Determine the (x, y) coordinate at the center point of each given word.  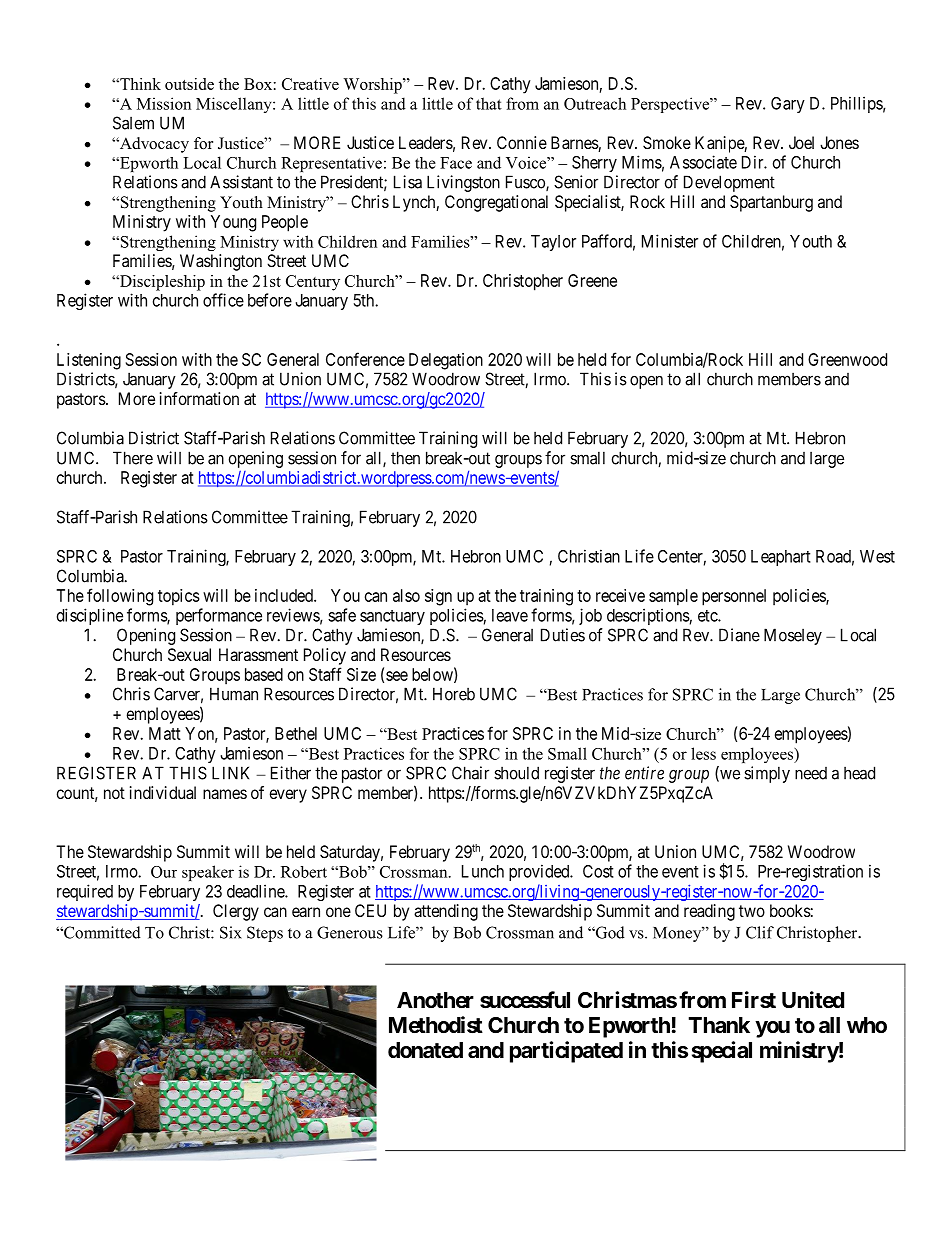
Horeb (454, 694)
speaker (208, 873)
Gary (788, 105)
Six (231, 932)
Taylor (553, 243)
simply (767, 774)
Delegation (446, 361)
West (877, 556)
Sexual (189, 654)
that (489, 103)
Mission (164, 103)
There (133, 458)
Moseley (793, 636)
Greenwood (847, 359)
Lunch (483, 871)
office (223, 300)
